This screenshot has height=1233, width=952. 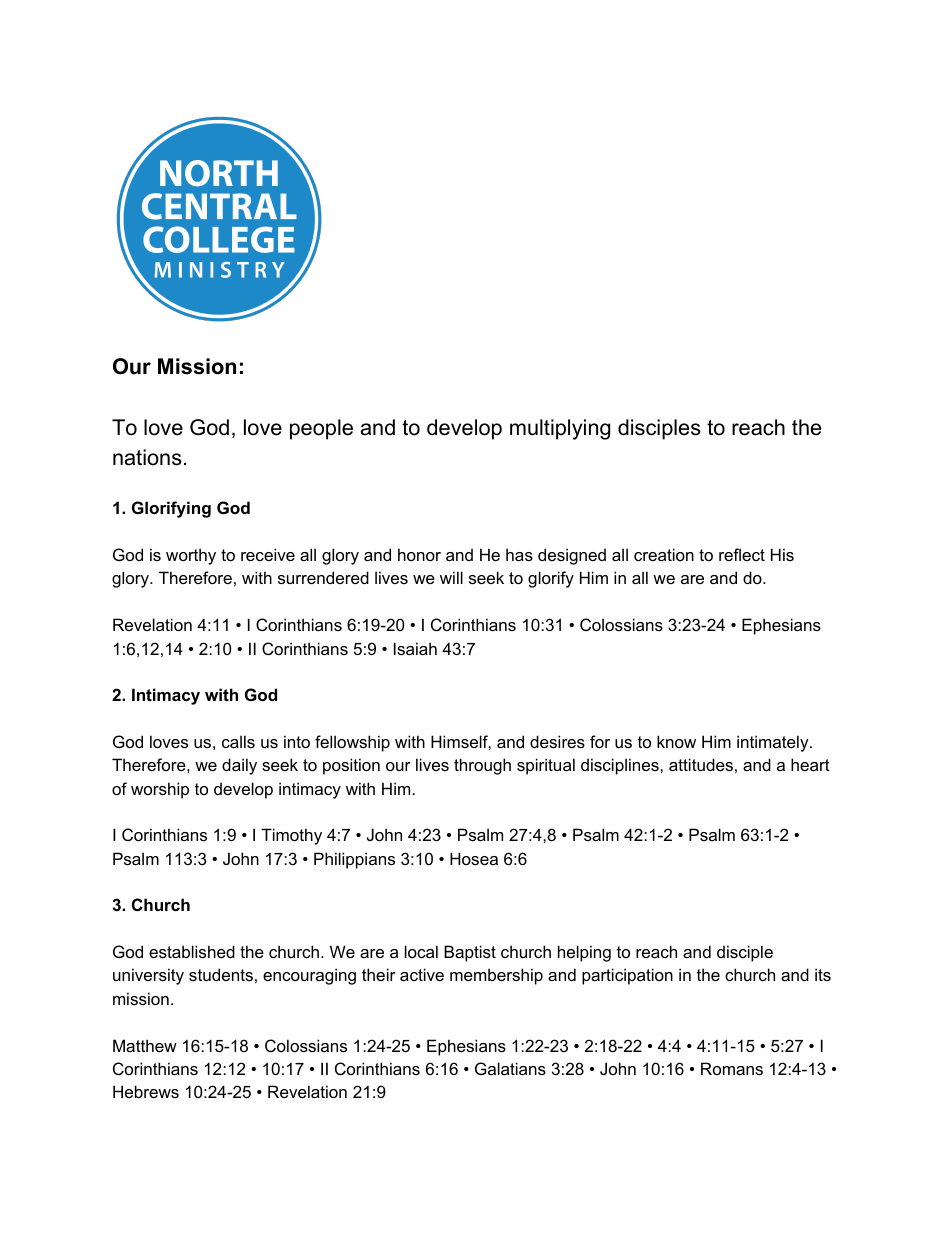 I want to click on attitudes, so click(x=701, y=764).
